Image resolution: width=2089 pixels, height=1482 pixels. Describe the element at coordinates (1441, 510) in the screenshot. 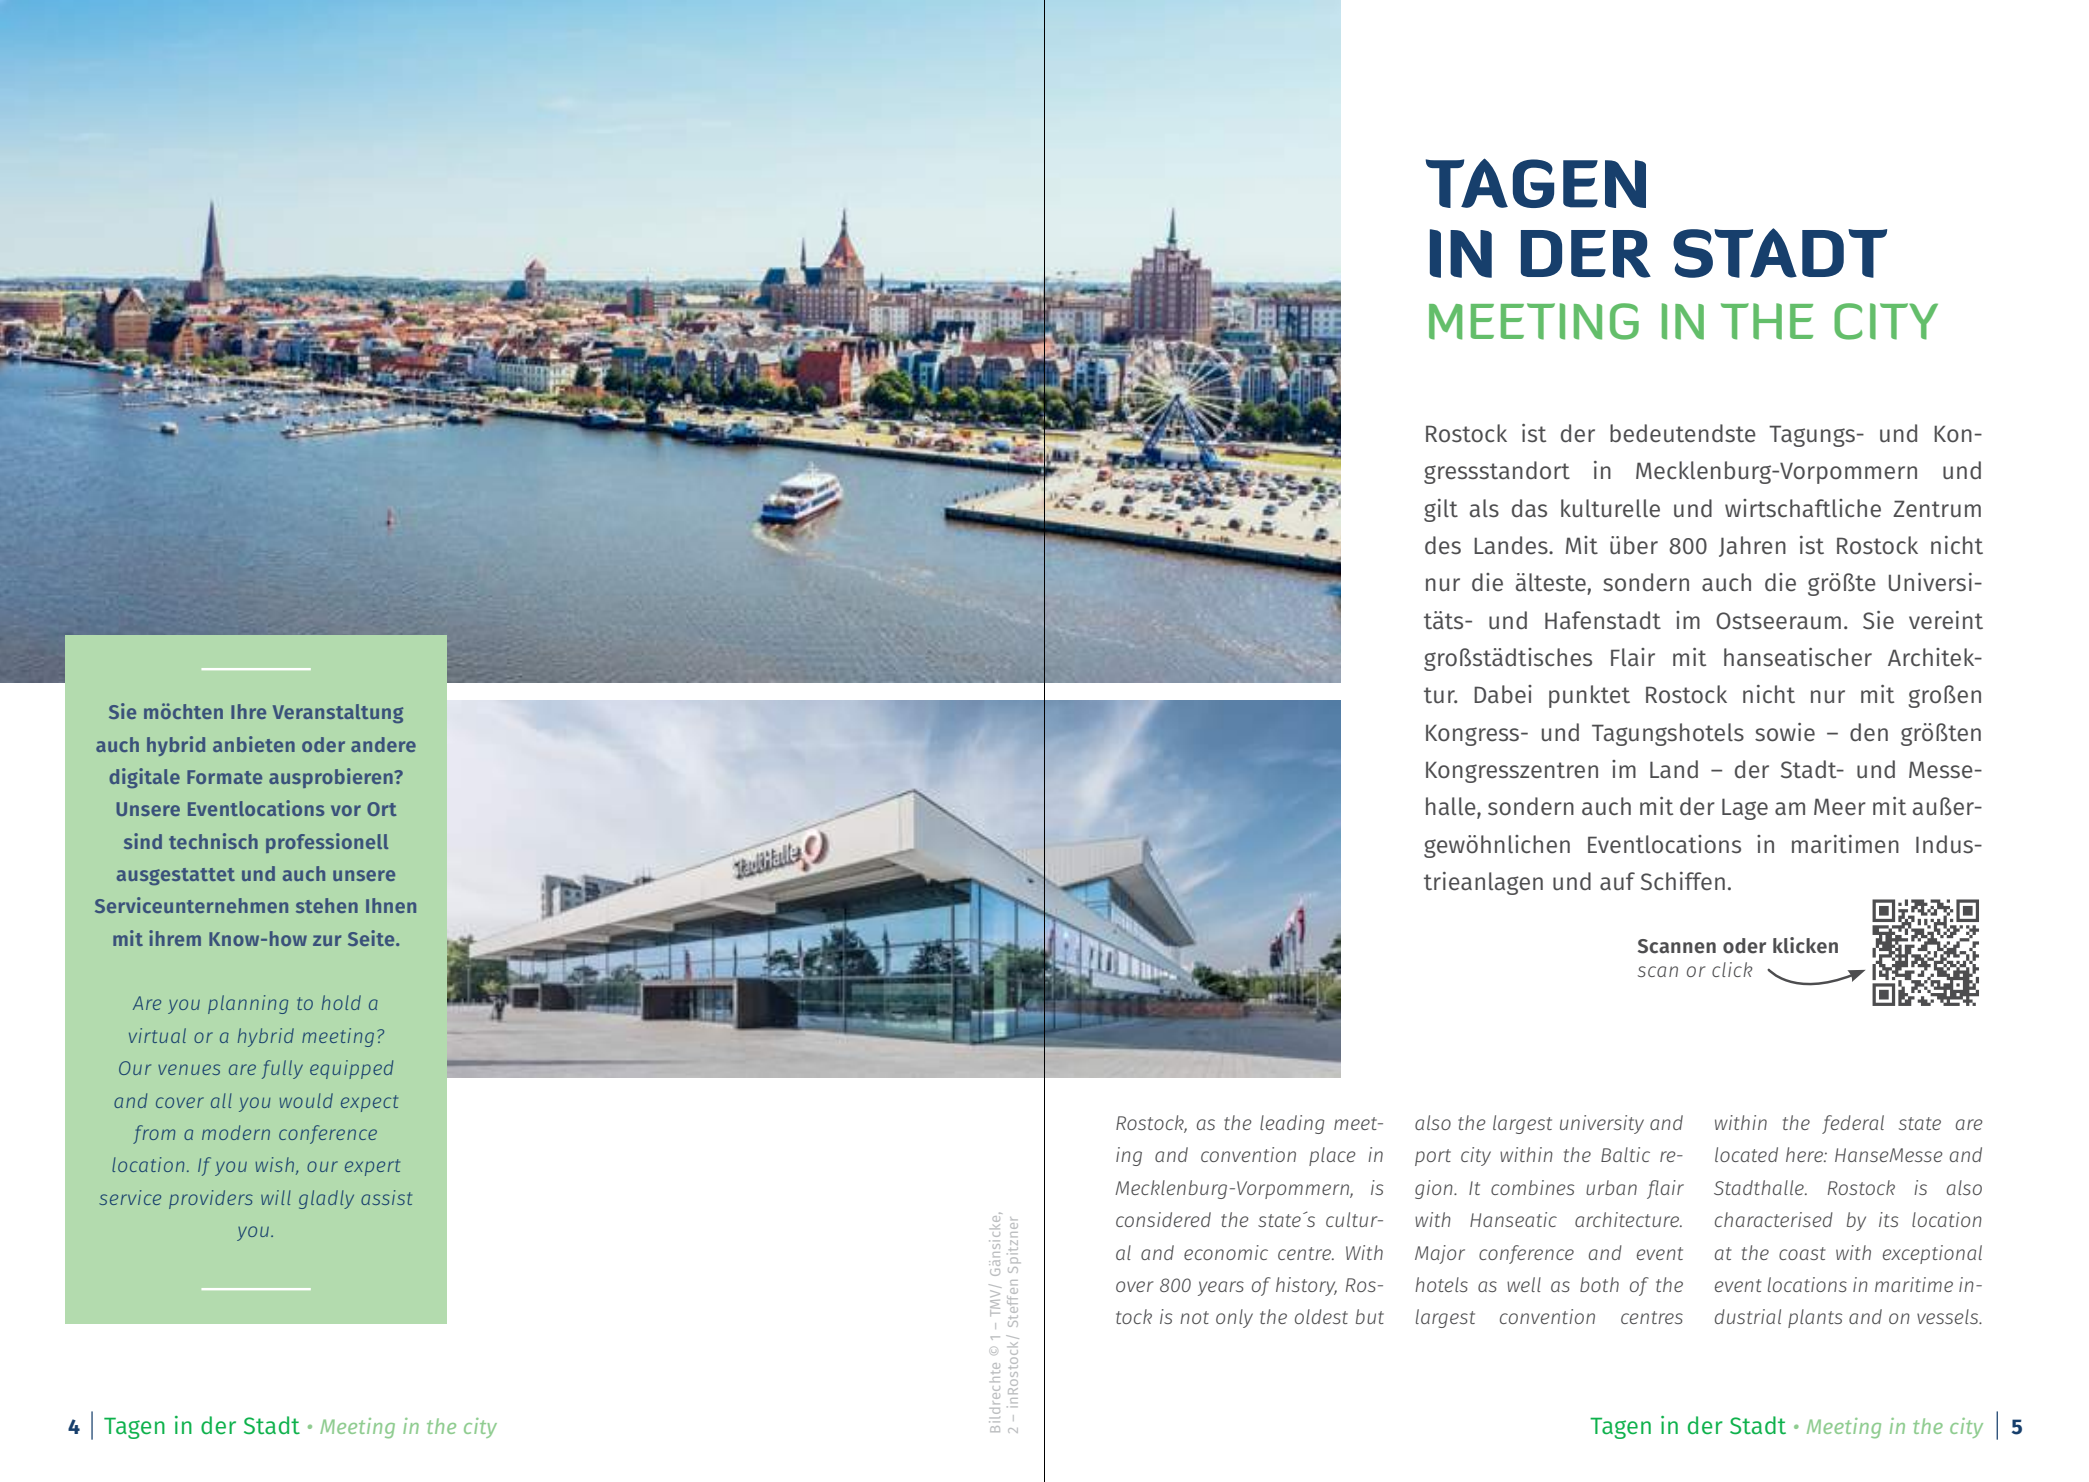

I see `gilt` at that location.
